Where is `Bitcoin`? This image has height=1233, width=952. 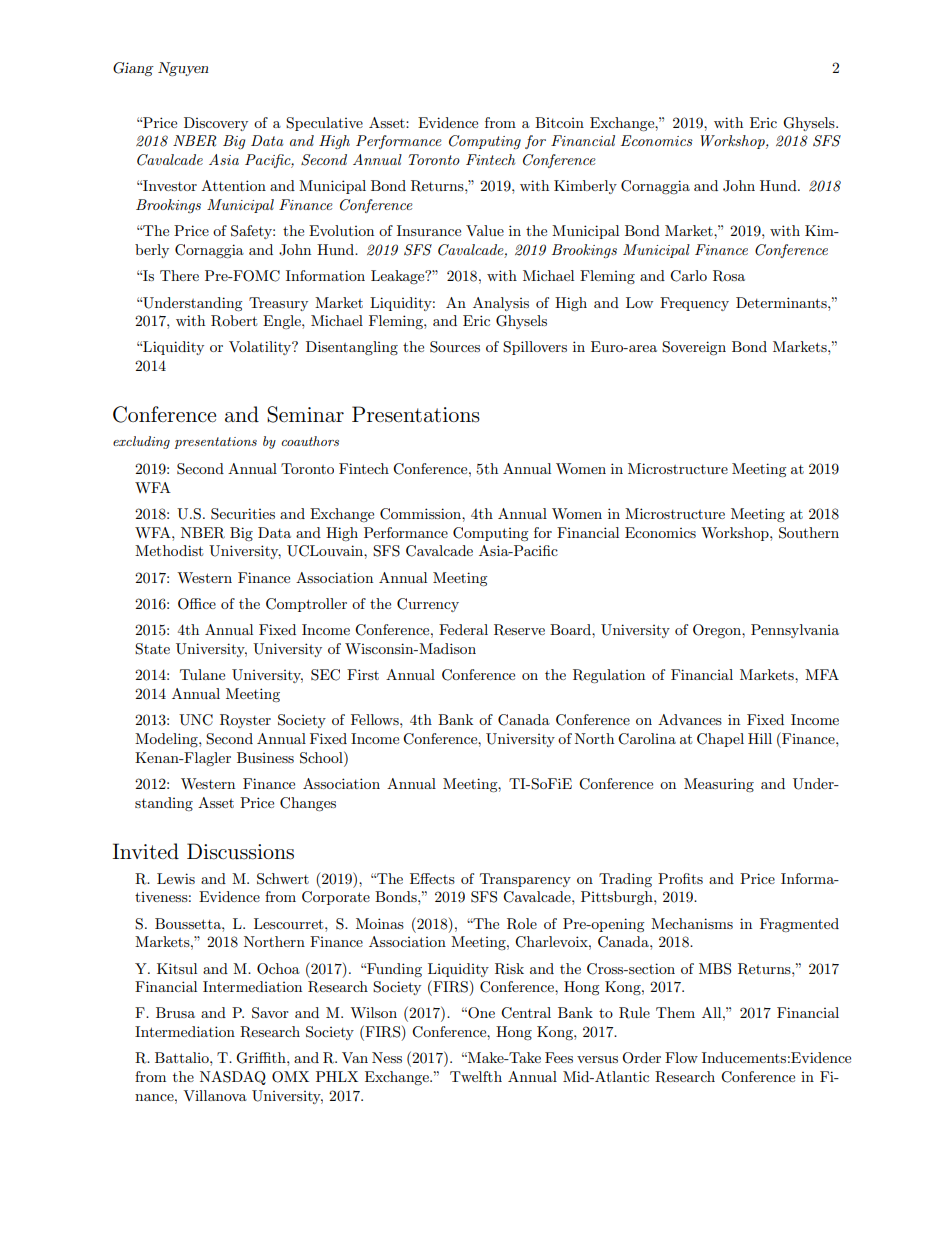 Bitcoin is located at coordinates (559, 122).
